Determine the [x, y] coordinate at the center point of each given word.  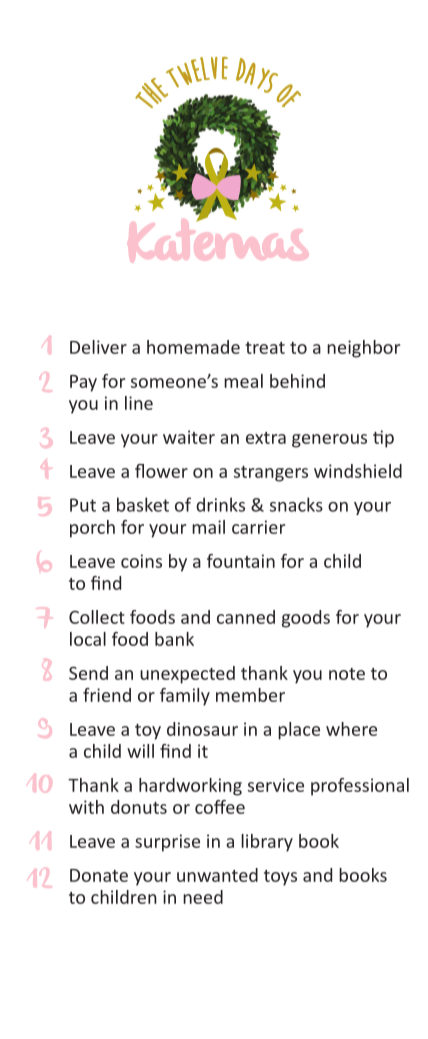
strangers [271, 474]
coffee [220, 807]
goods [306, 619]
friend [107, 695]
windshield [358, 471]
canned [246, 617]
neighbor [363, 349]
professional [360, 787]
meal [243, 381]
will [140, 751]
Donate [99, 875]
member [250, 695]
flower [161, 471]
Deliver [98, 347]
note [347, 674]
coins [141, 561]
